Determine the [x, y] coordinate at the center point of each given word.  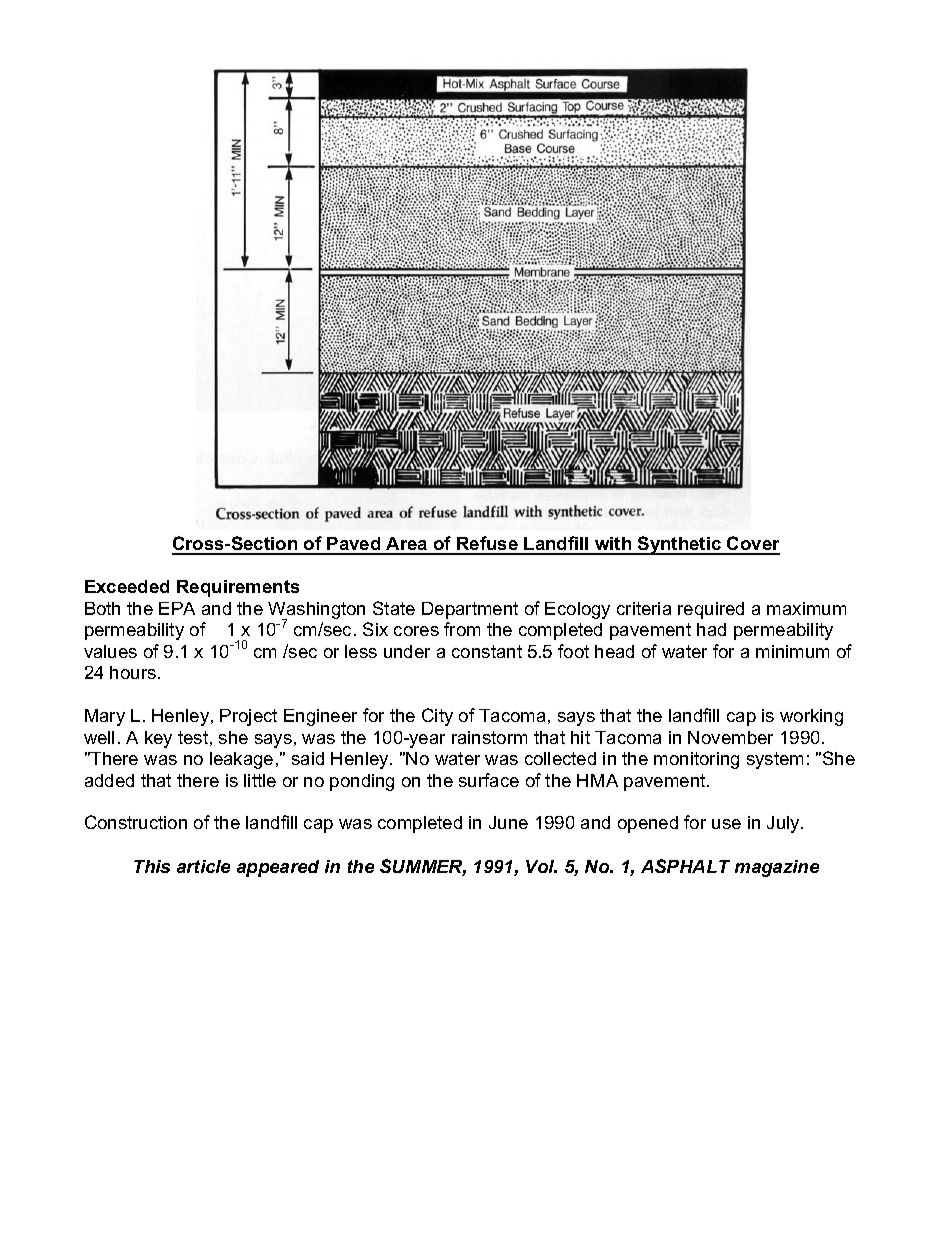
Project [248, 717]
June [508, 822]
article [203, 866]
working [811, 717]
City [437, 717]
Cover [752, 545]
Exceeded [127, 586]
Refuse [487, 545]
